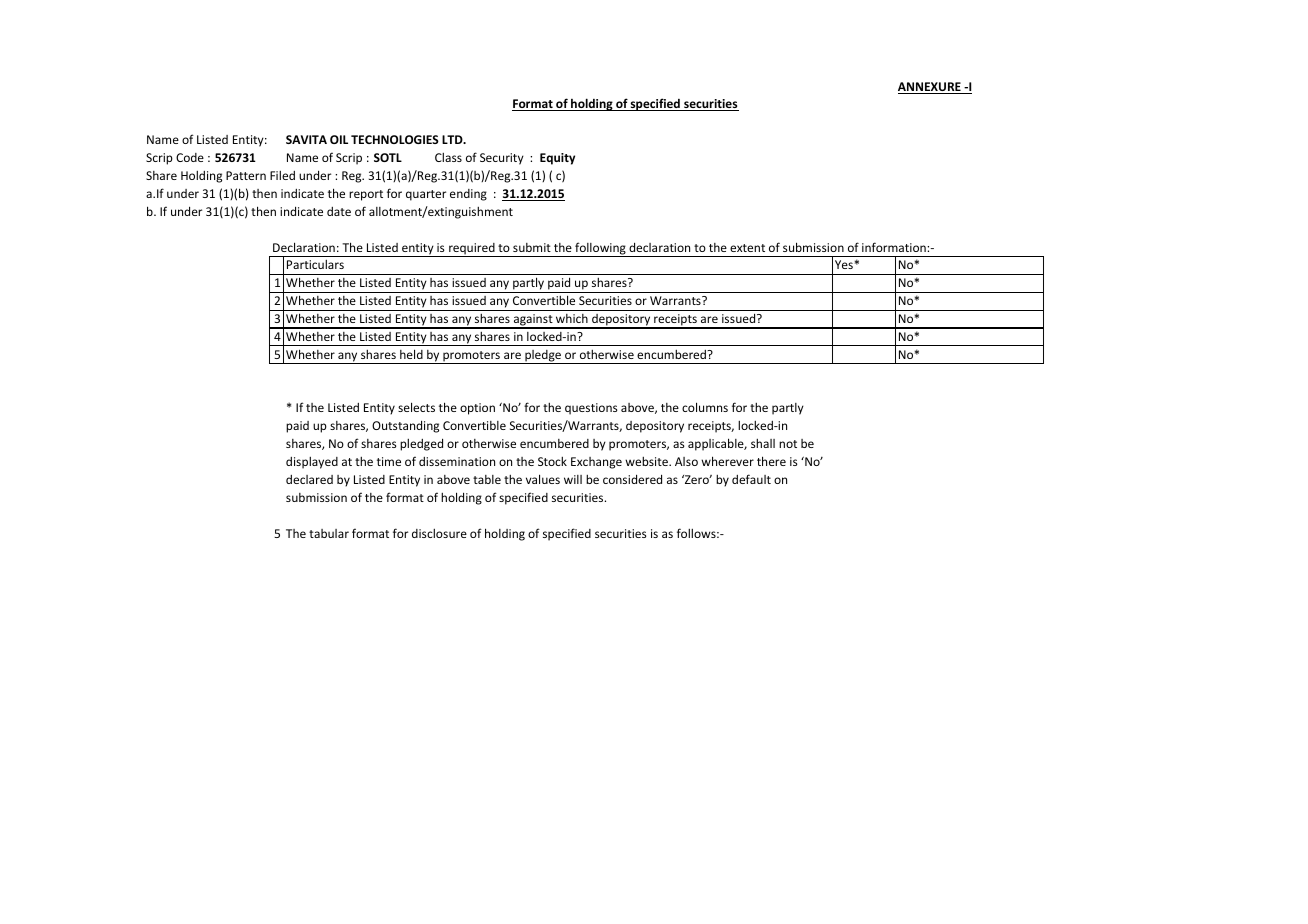  I want to click on Security, so click(502, 159).
